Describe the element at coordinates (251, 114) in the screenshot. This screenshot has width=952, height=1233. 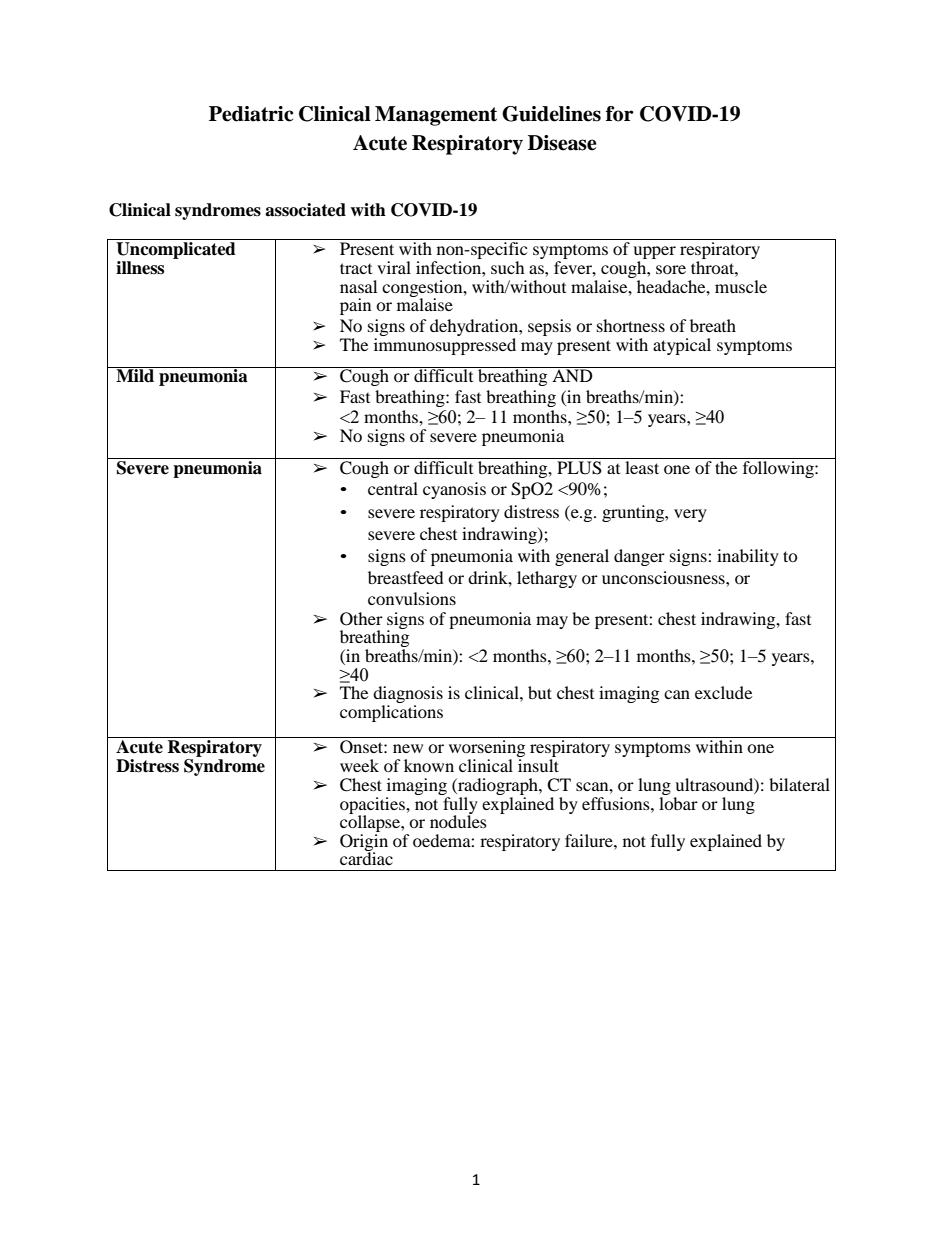
I see `Pediatric` at that location.
